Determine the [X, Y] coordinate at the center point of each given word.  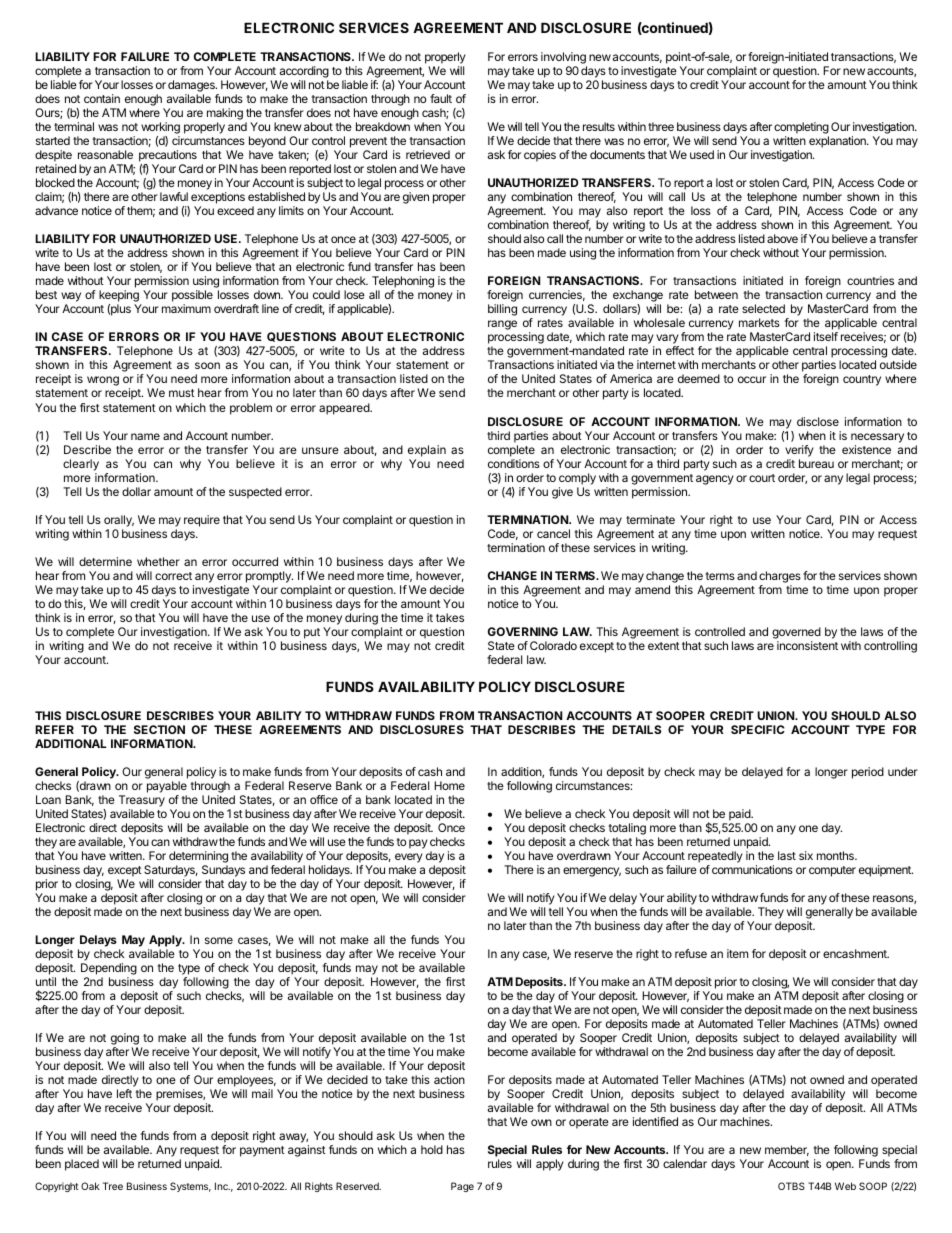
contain [102, 98]
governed [796, 633]
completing [801, 129]
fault [441, 98]
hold [432, 1149]
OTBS [791, 1186]
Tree [113, 1186]
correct [173, 576]
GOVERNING [523, 631]
